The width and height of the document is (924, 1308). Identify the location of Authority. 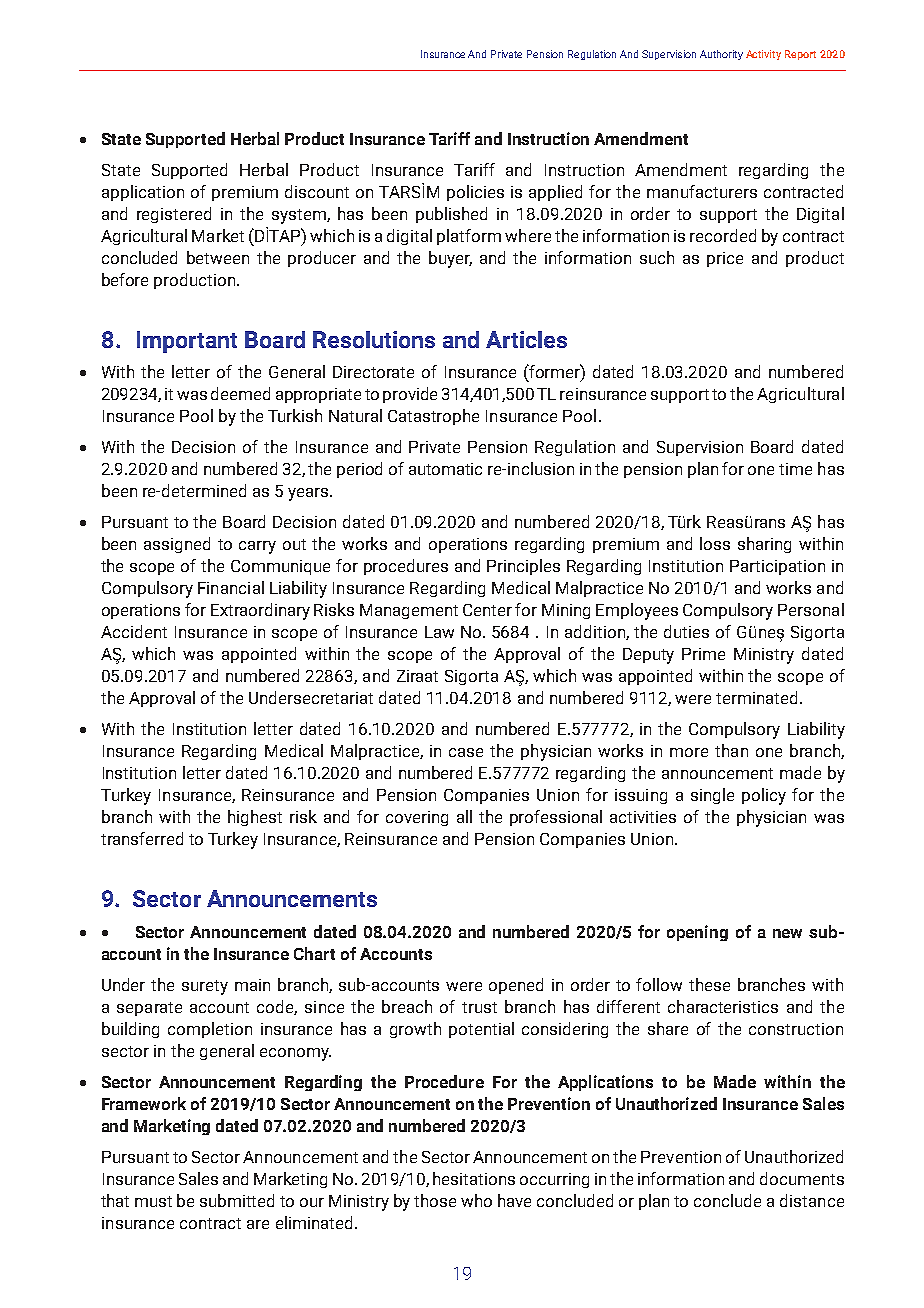
(721, 55).
